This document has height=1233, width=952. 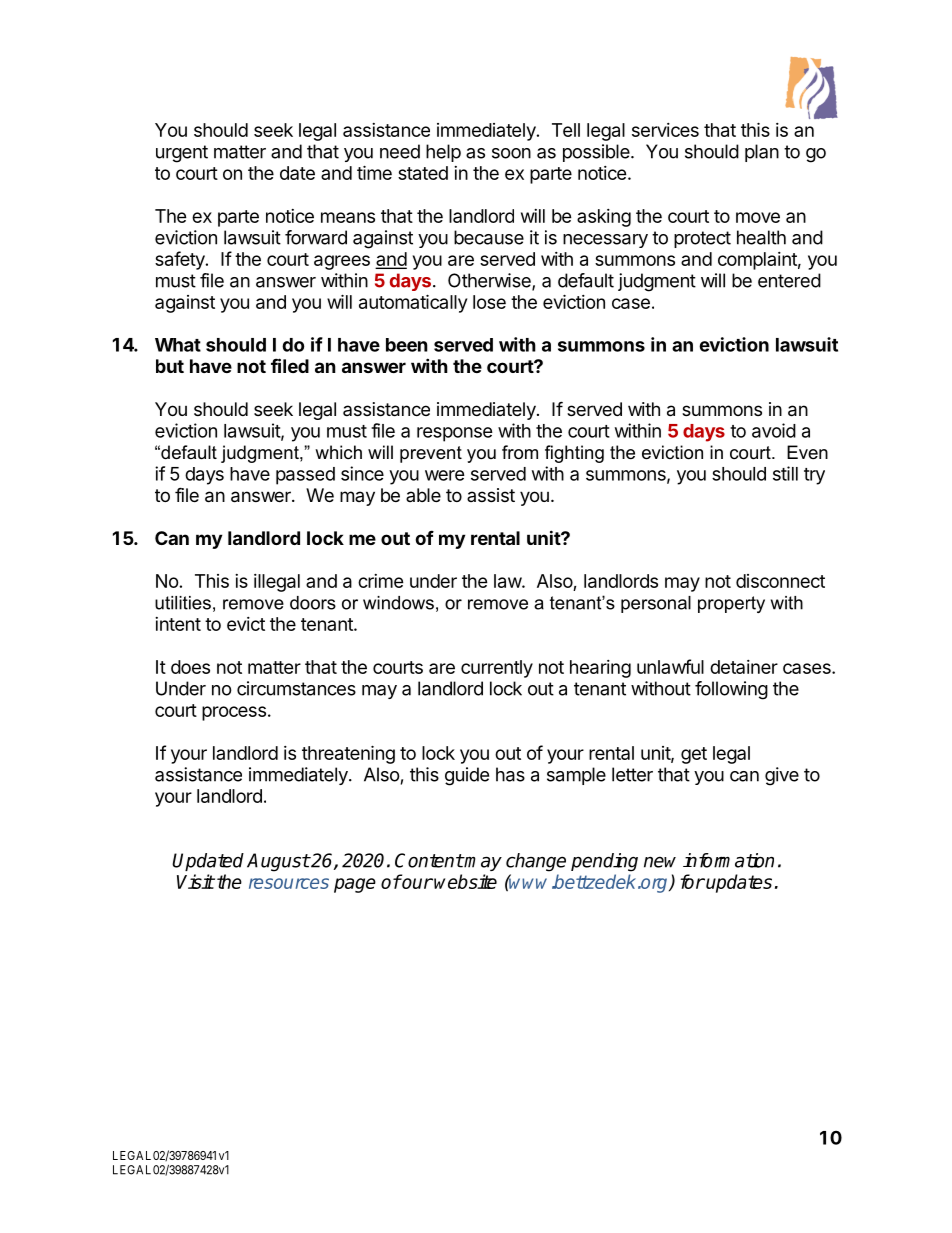 I want to click on August, so click(x=278, y=862).
